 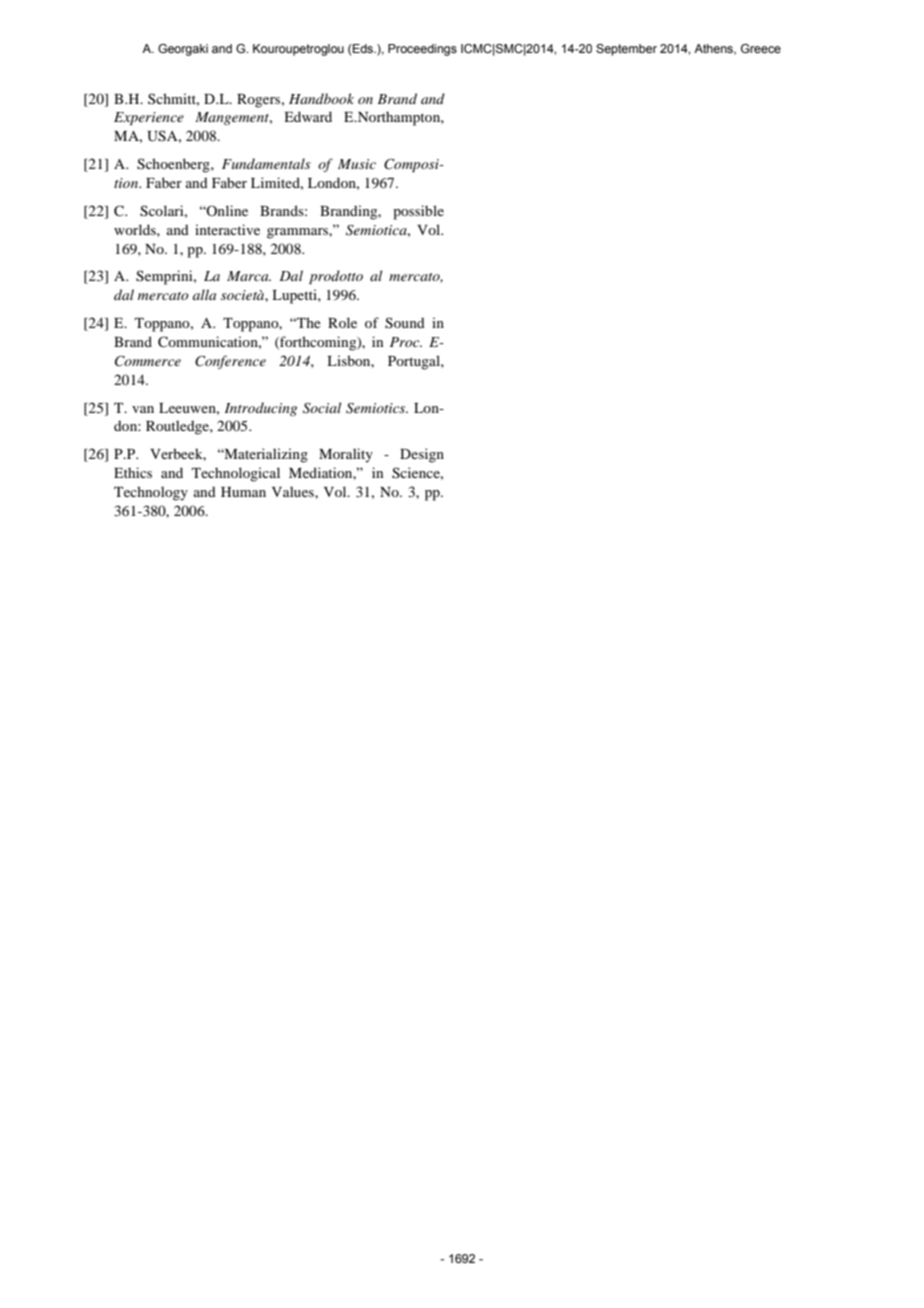 What do you see at coordinates (342, 322) in the page?
I see `Role` at bounding box center [342, 322].
